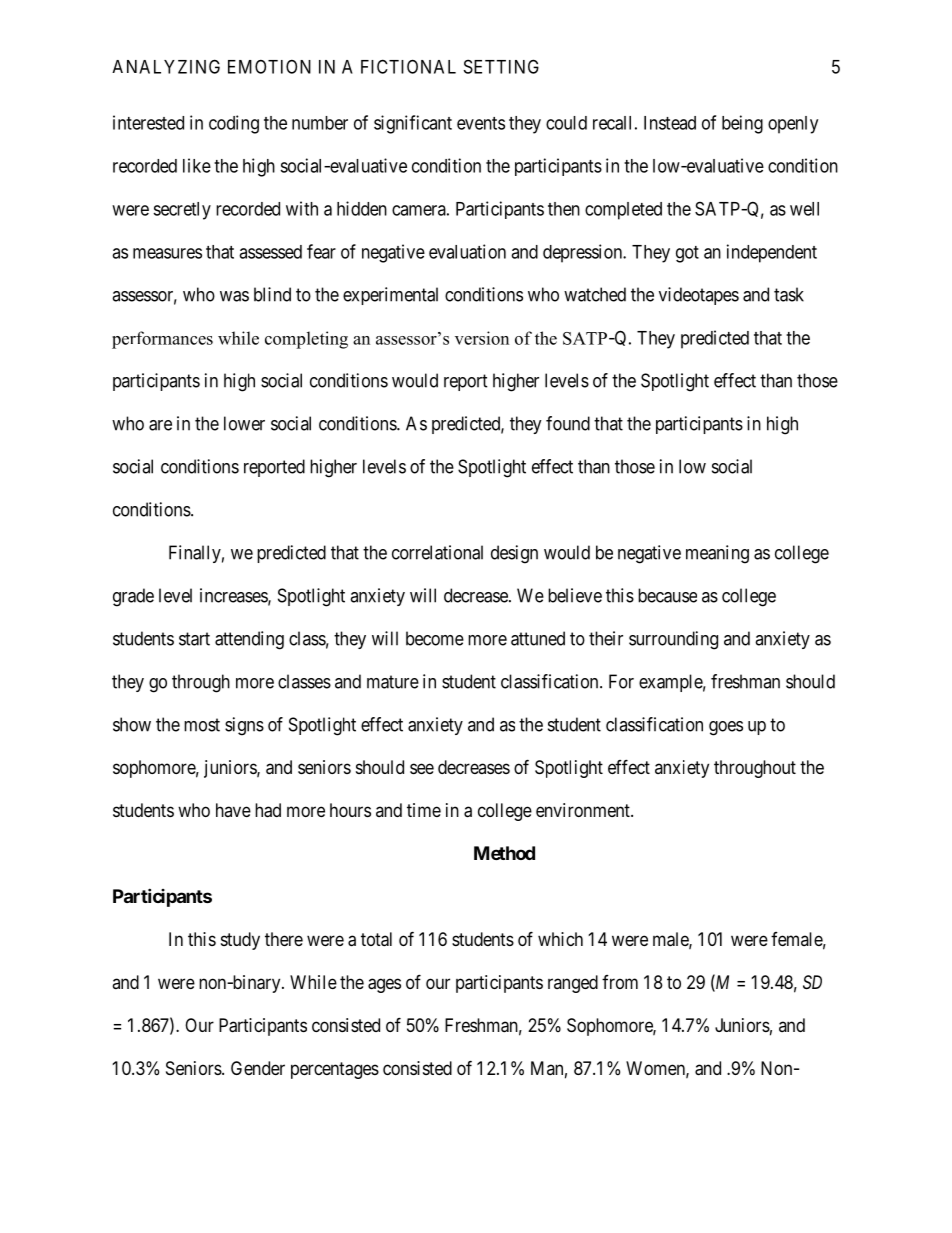  What do you see at coordinates (244, 423) in the screenshot?
I see `lower` at bounding box center [244, 423].
